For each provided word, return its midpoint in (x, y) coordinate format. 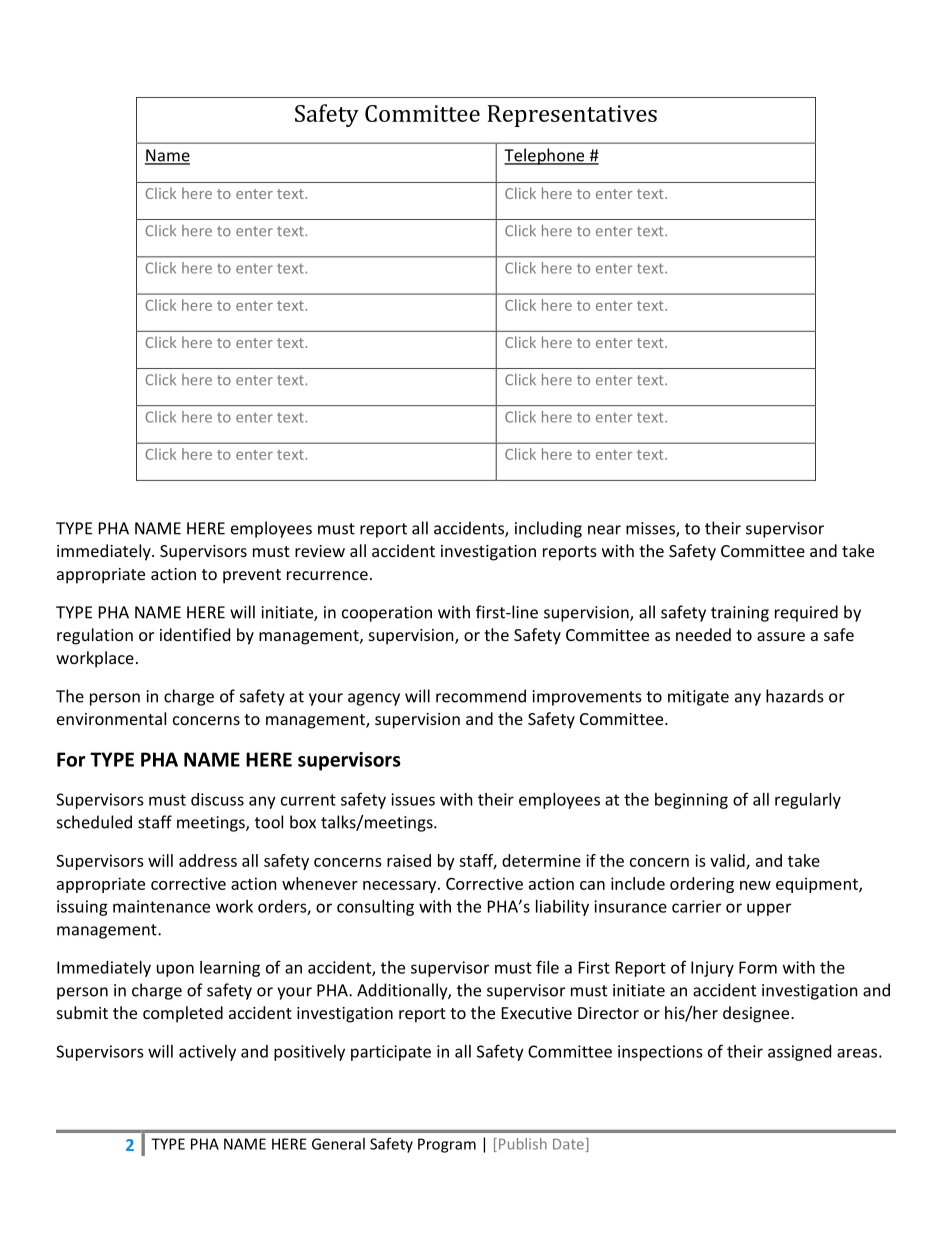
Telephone (545, 156)
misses (651, 529)
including (548, 529)
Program (447, 1145)
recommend (481, 696)
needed (703, 634)
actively (207, 1053)
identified (195, 634)
